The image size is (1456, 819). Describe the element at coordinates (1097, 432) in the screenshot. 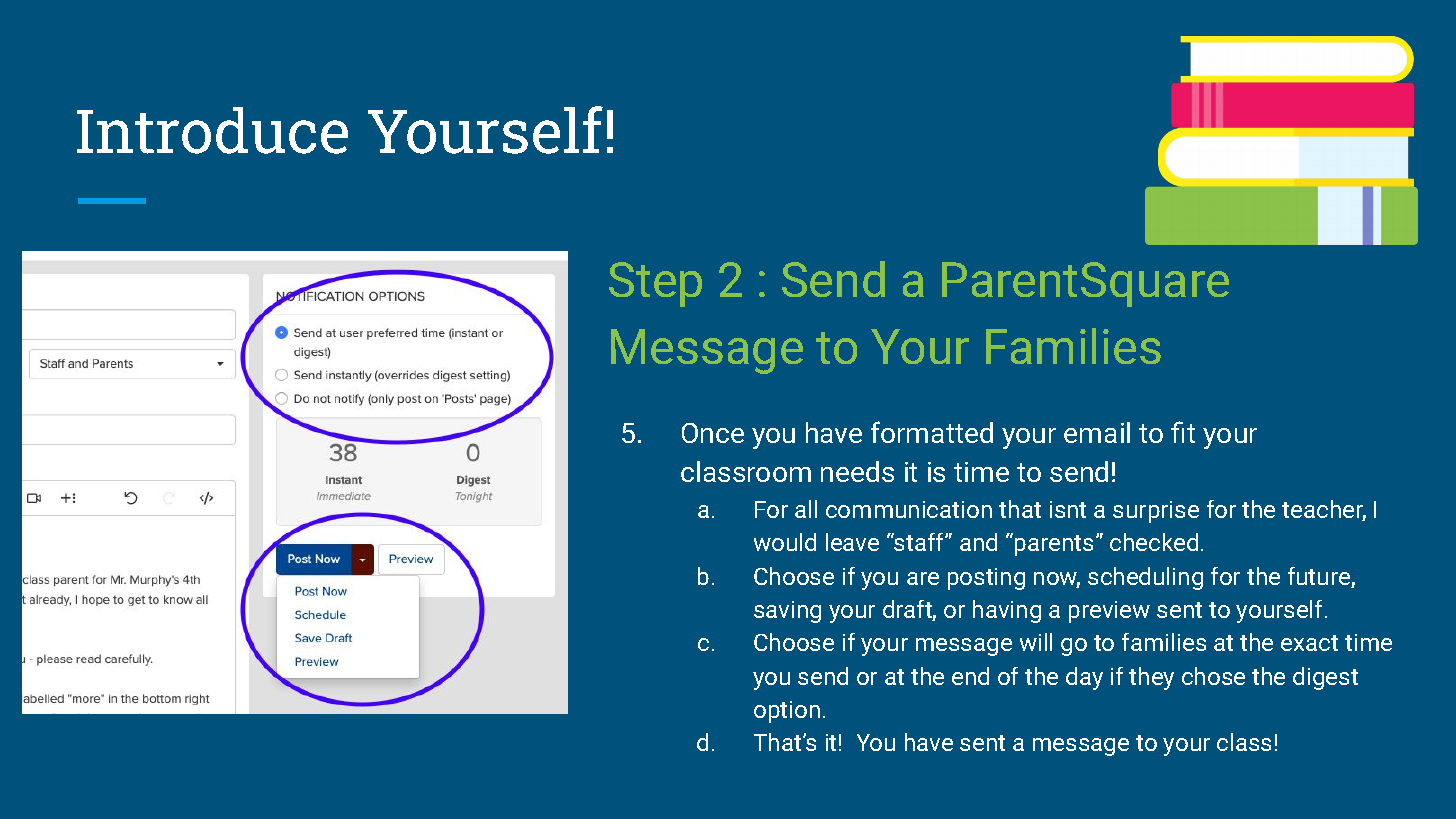

I see `email` at that location.
